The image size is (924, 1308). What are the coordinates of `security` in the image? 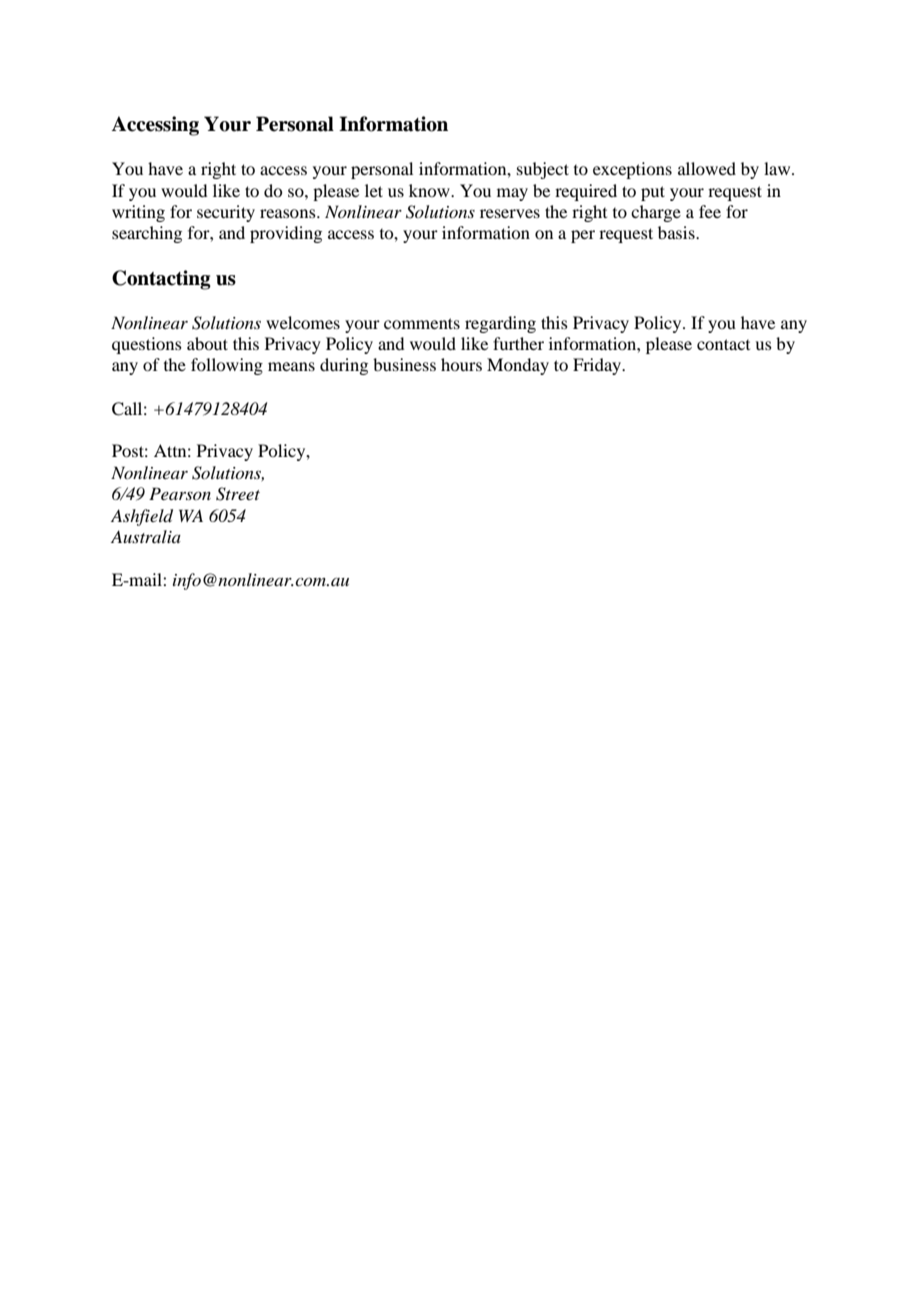 It's located at (226, 213).
